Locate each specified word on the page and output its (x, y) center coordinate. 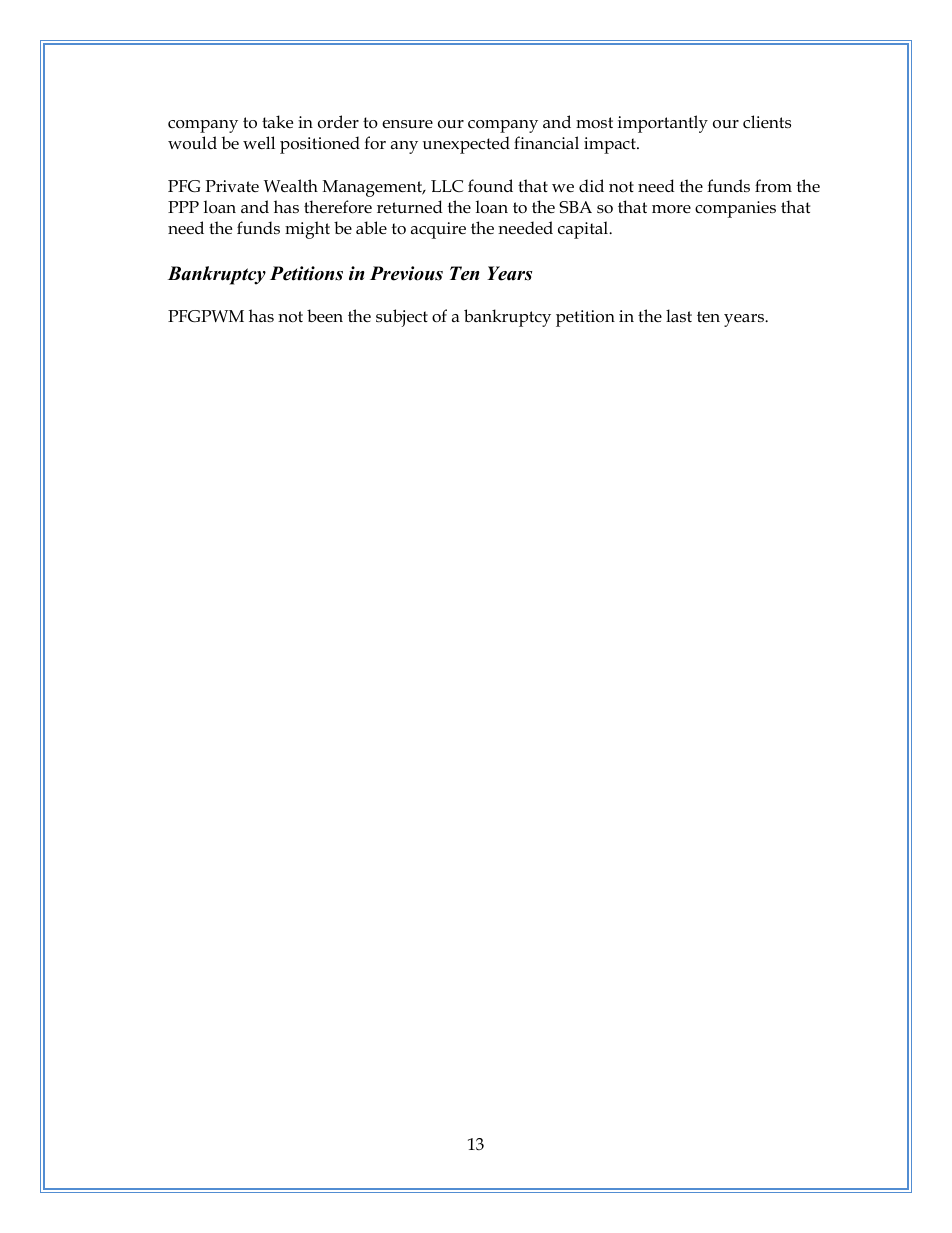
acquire (438, 230)
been (325, 315)
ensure (407, 124)
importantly (663, 124)
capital (584, 230)
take (277, 122)
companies (735, 209)
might (307, 230)
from (773, 185)
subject (402, 318)
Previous (406, 273)
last (679, 315)
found (490, 185)
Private (232, 186)
